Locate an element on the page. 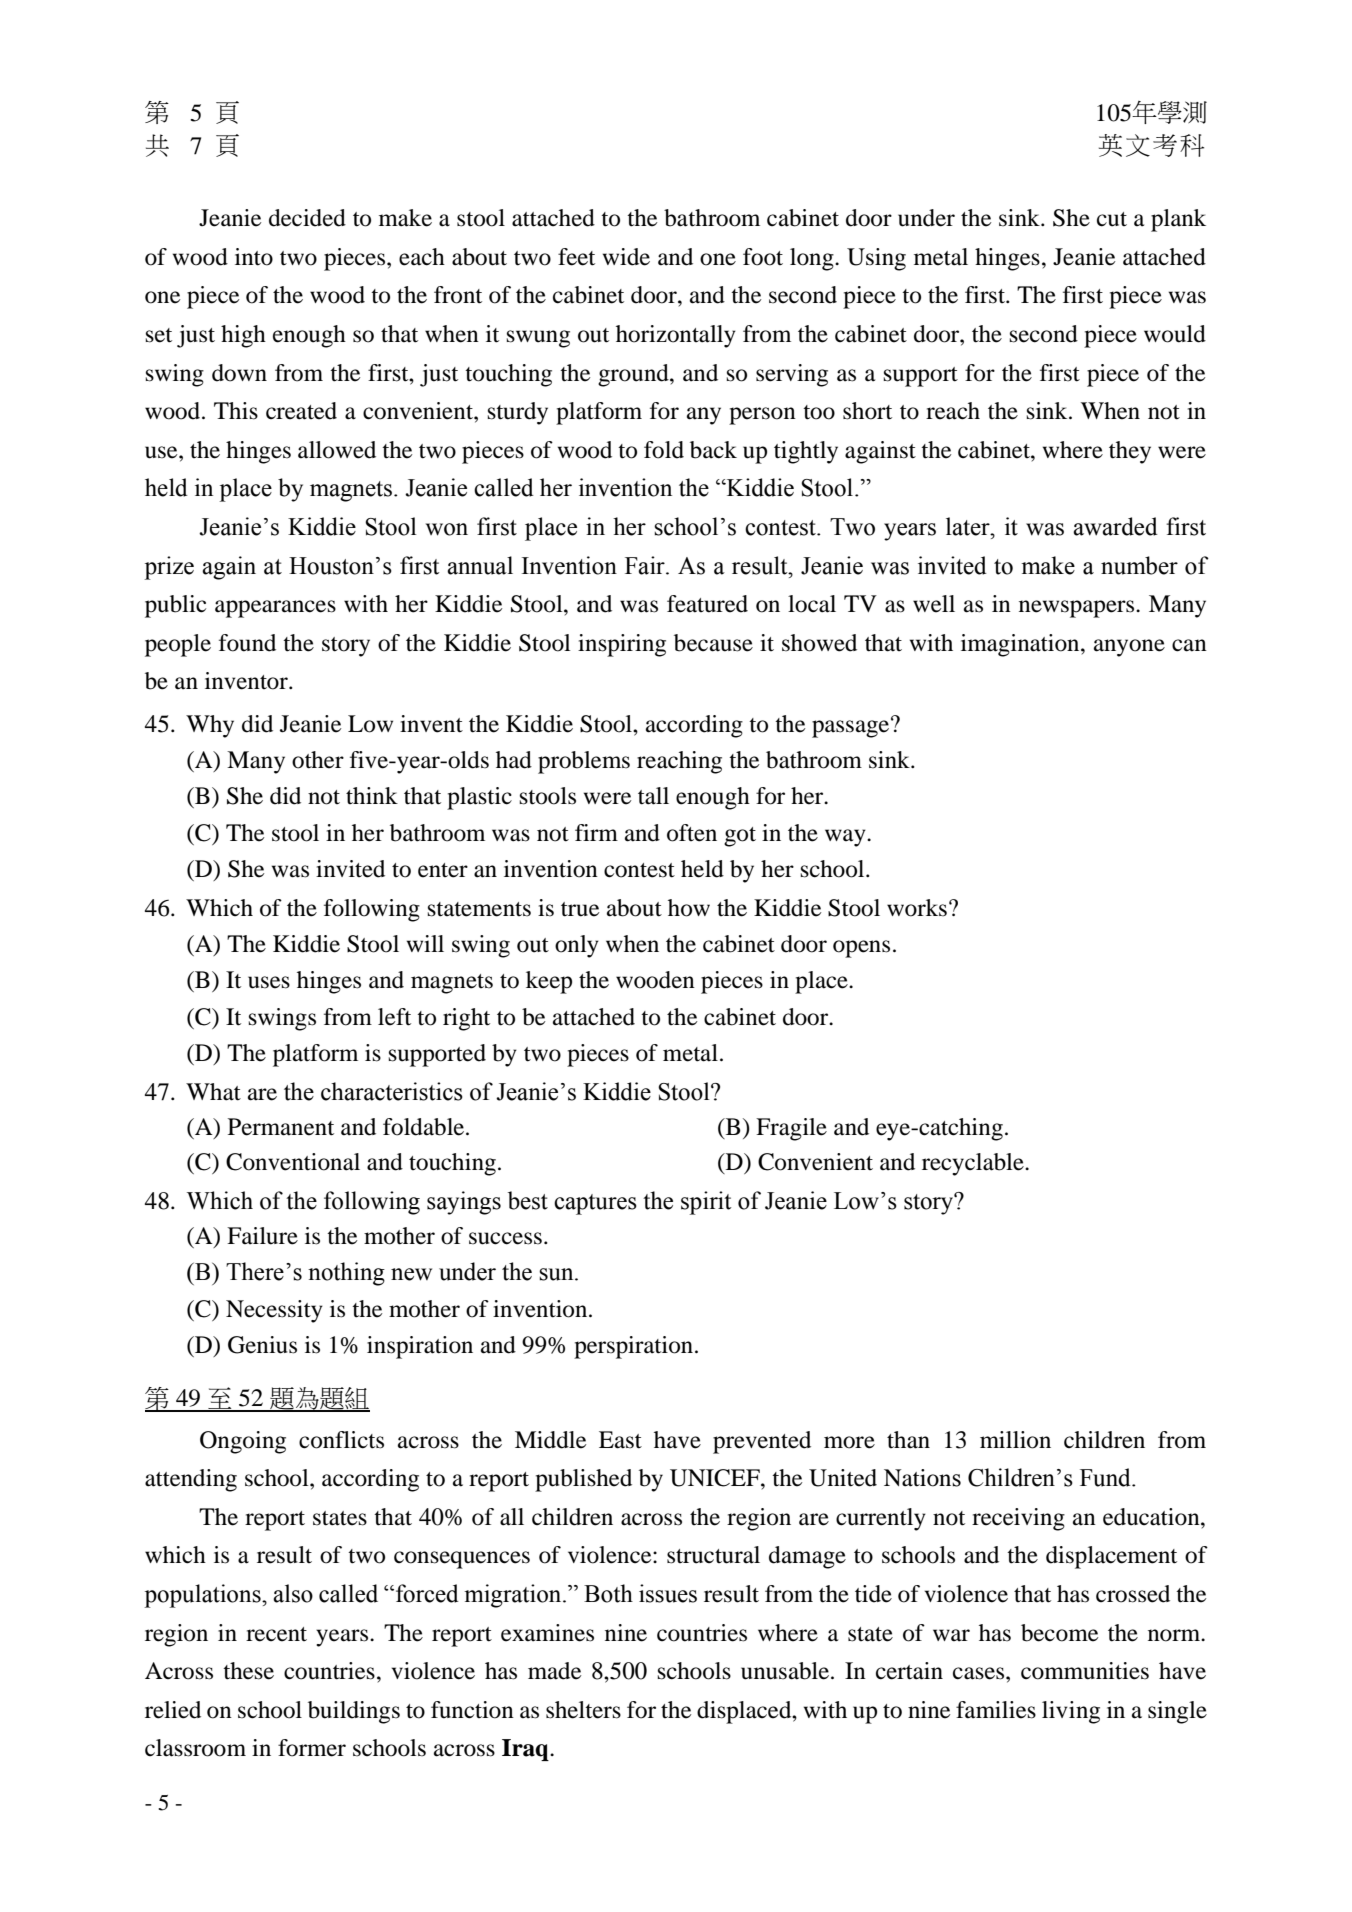 This document has width=1352, height=1912. cut is located at coordinates (1112, 219).
